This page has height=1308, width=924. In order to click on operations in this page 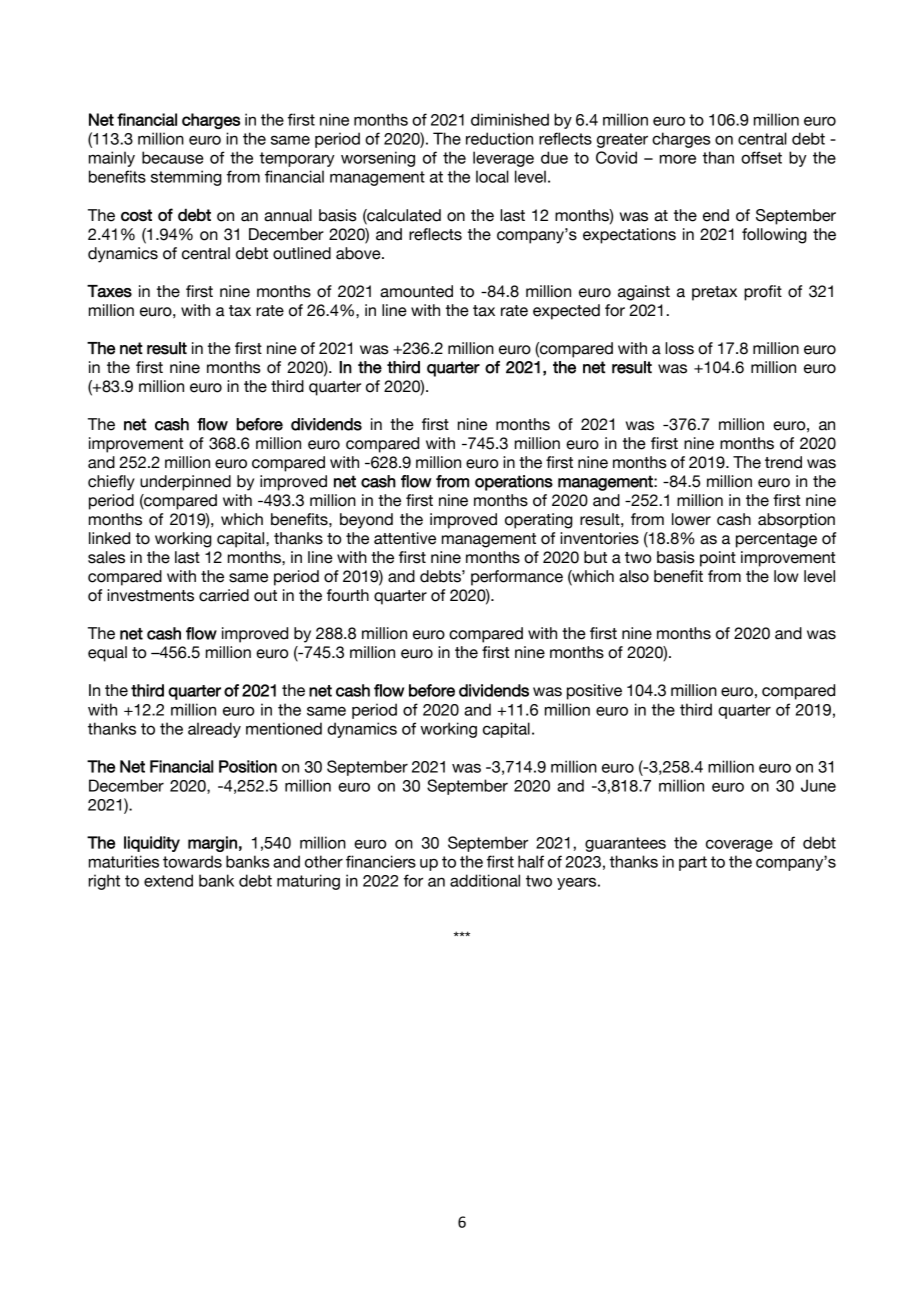, I will do `click(514, 483)`.
